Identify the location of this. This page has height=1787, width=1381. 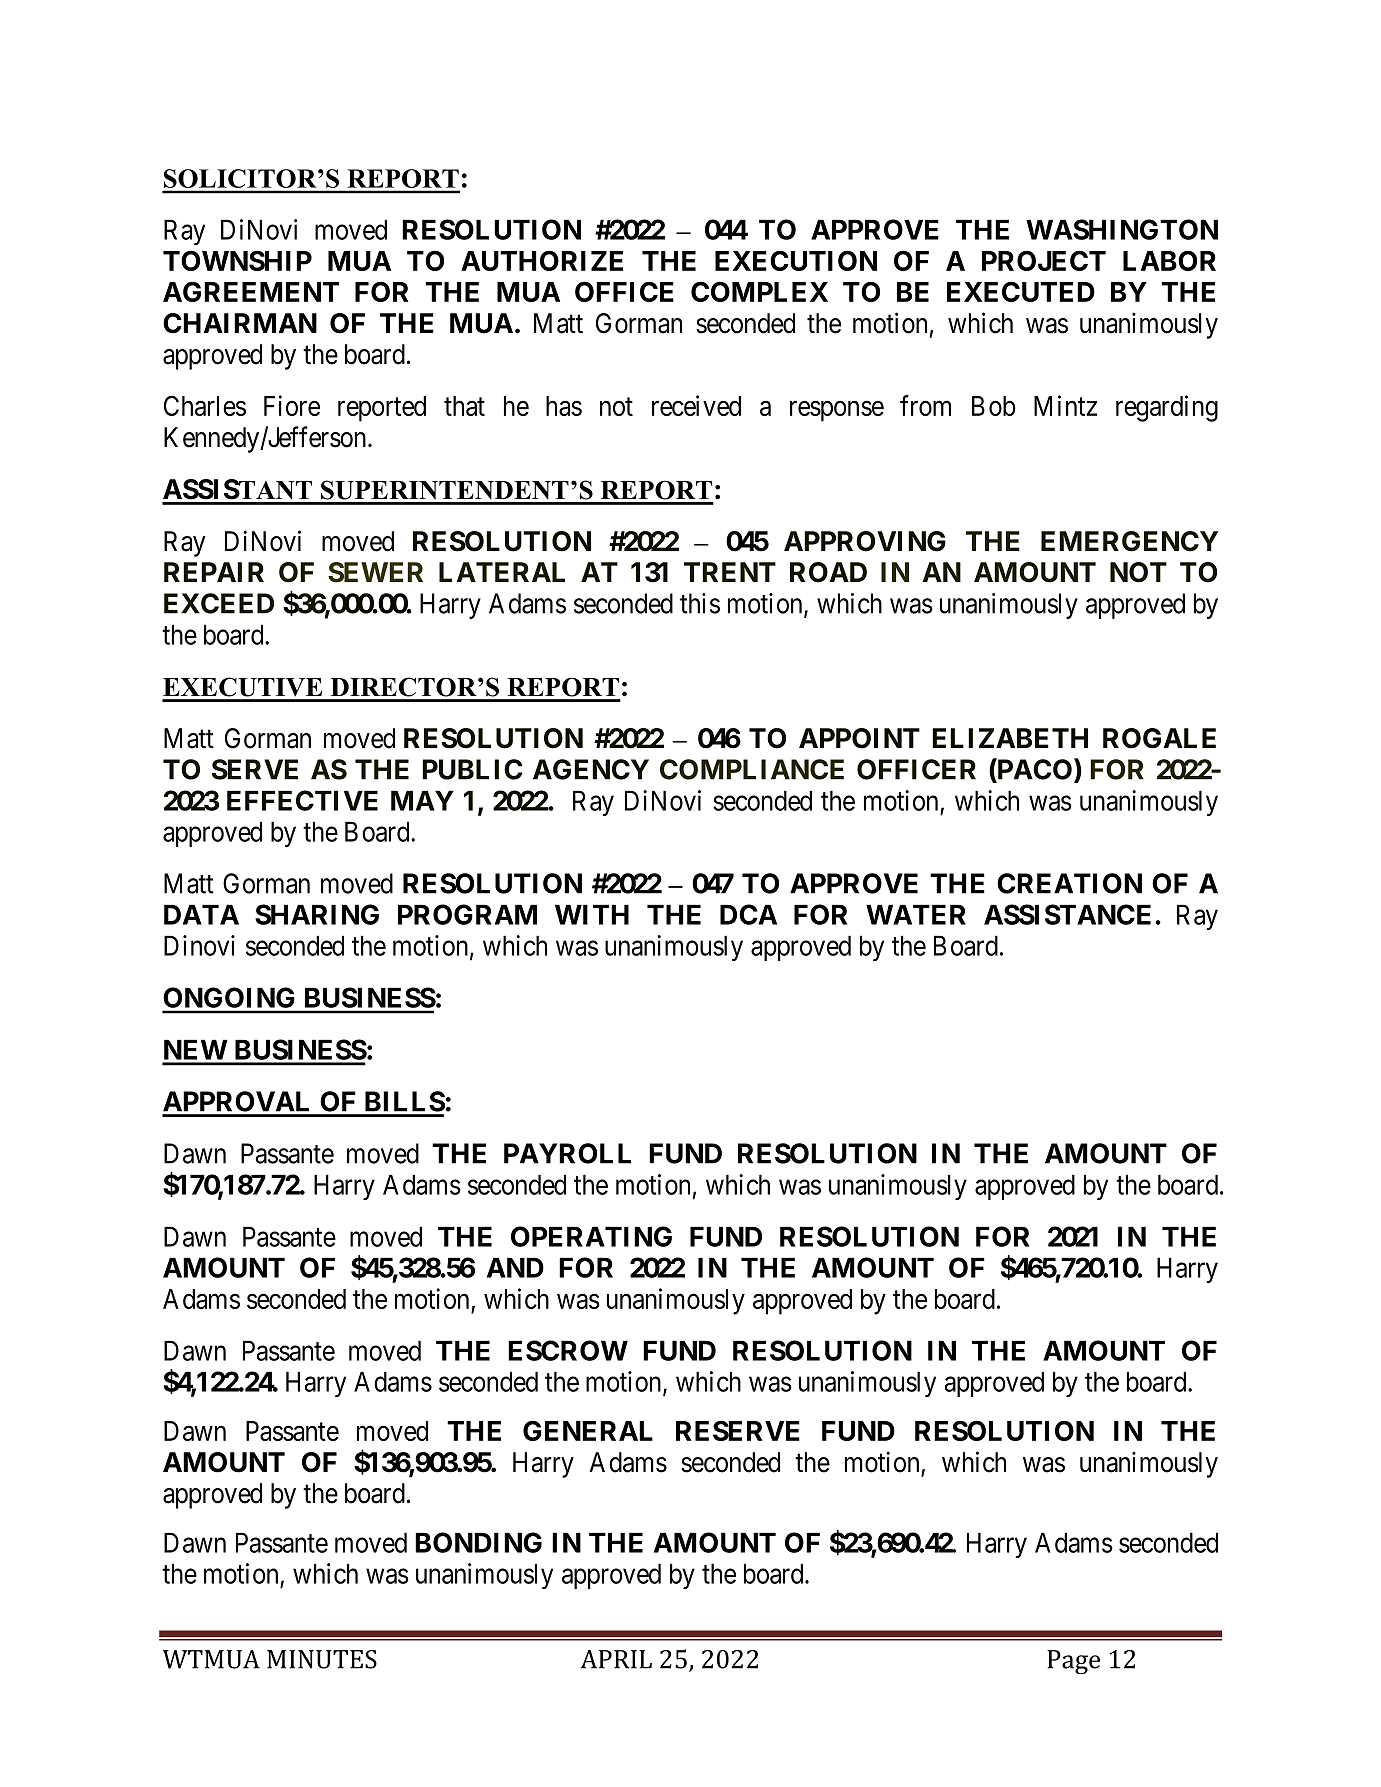
(700, 603).
